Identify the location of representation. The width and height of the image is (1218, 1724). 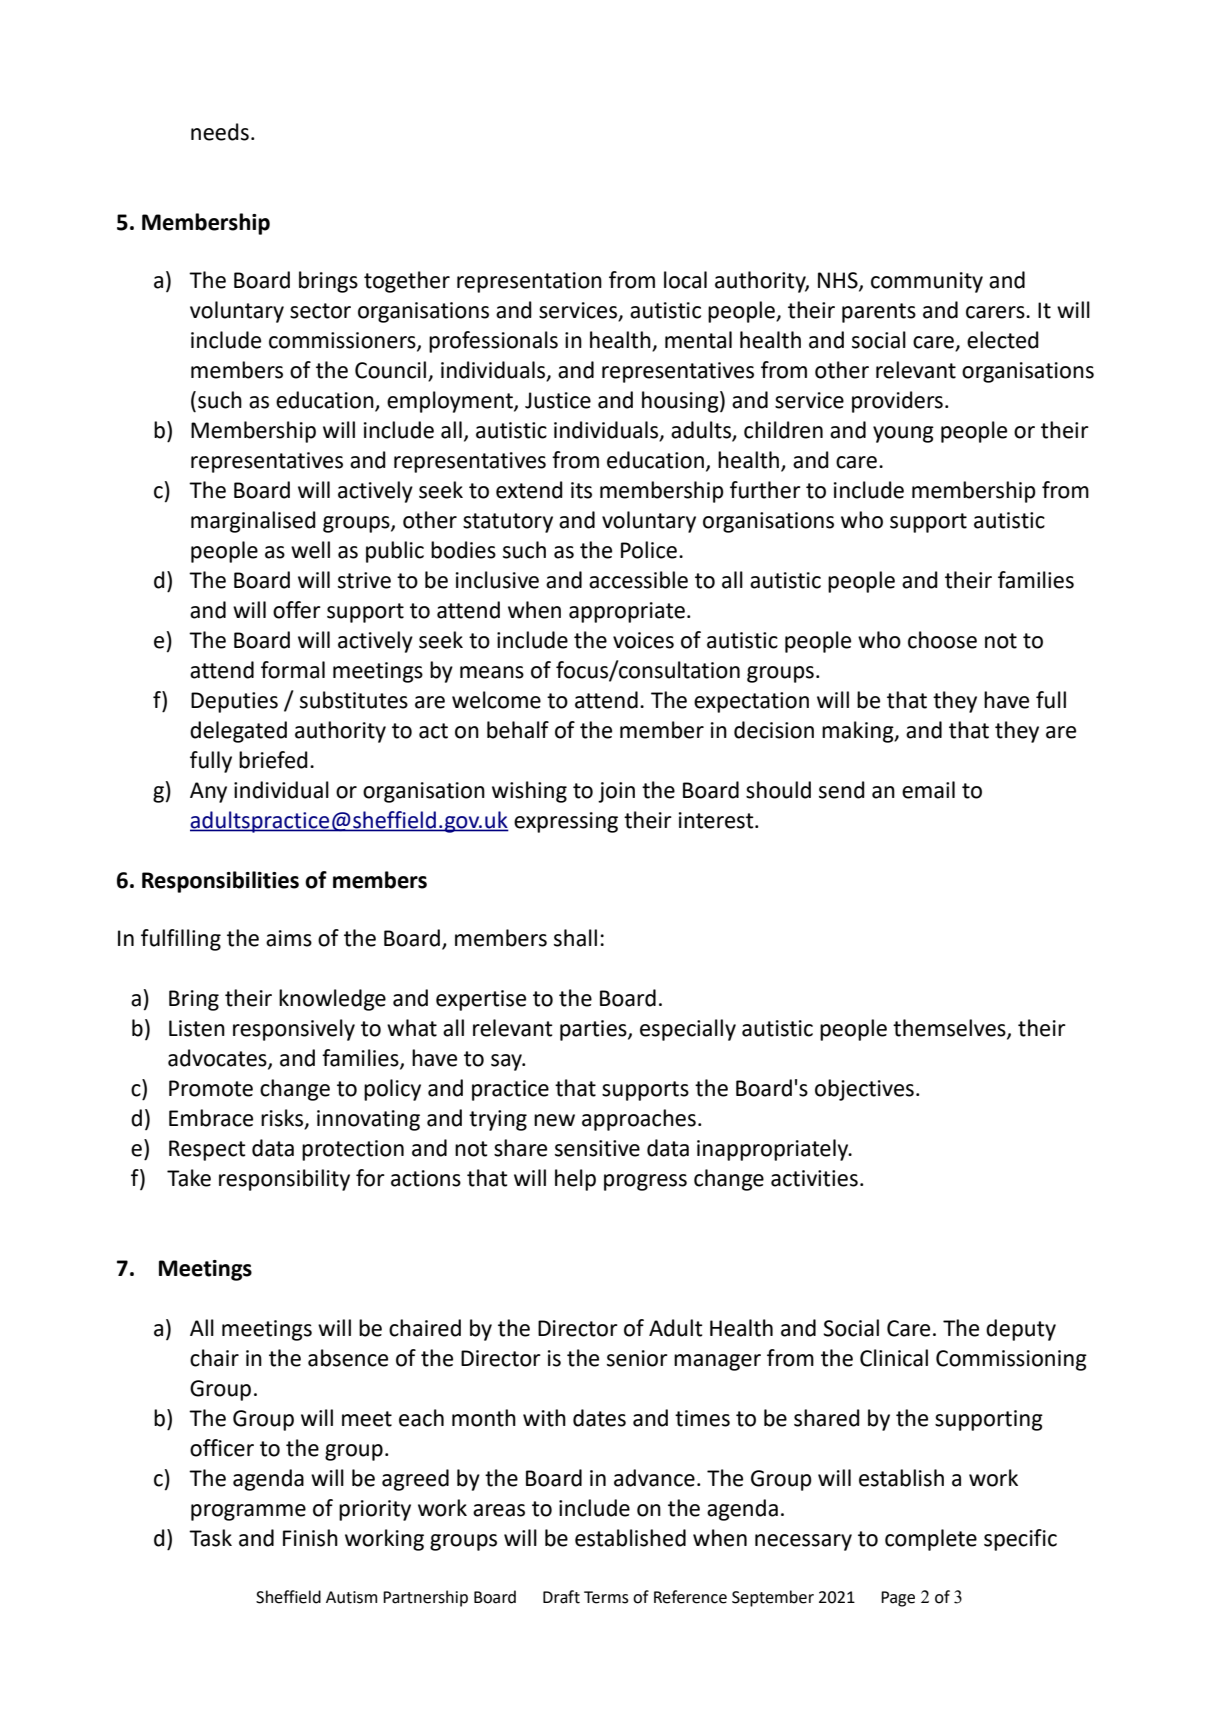
(529, 282).
